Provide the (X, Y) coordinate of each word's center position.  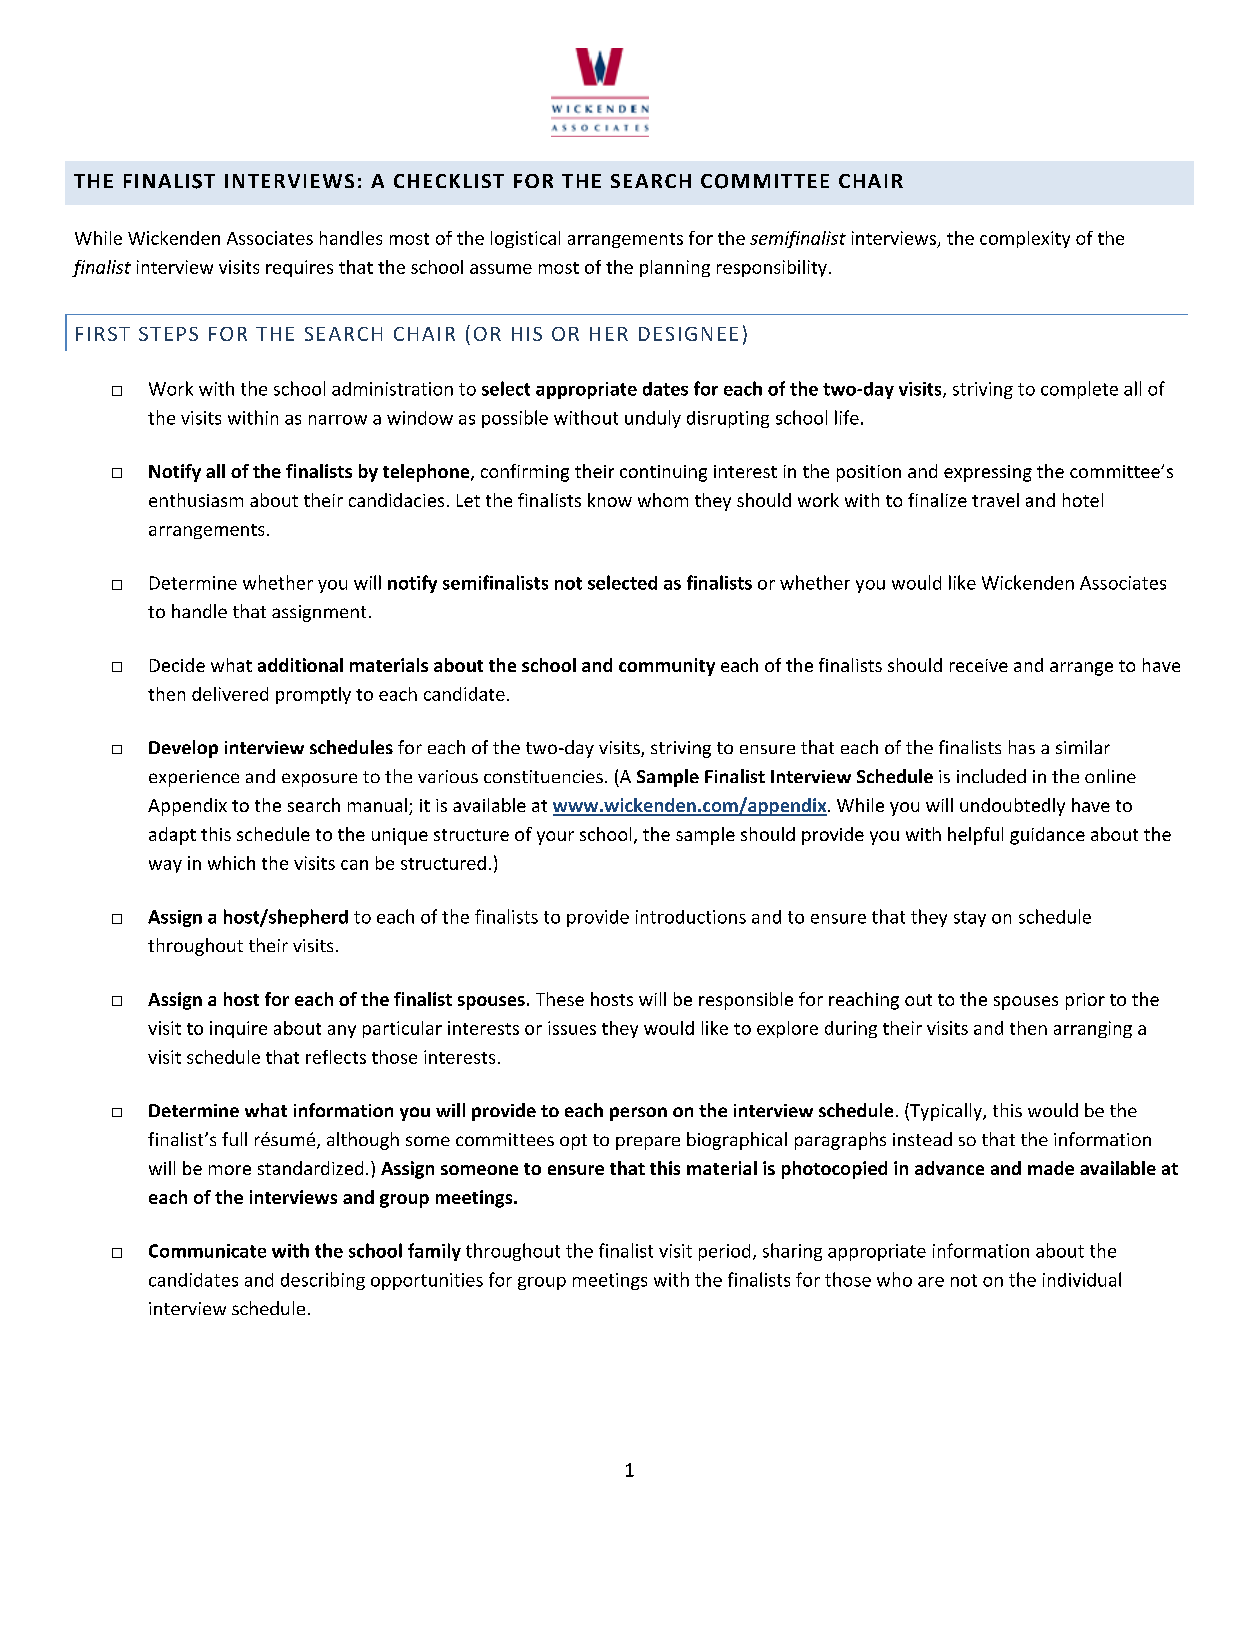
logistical (525, 239)
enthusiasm (196, 500)
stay (970, 919)
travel (995, 500)
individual (1082, 1279)
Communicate (207, 1251)
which (231, 863)
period (724, 1252)
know (610, 500)
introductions (691, 917)
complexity (1025, 239)
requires (299, 268)
